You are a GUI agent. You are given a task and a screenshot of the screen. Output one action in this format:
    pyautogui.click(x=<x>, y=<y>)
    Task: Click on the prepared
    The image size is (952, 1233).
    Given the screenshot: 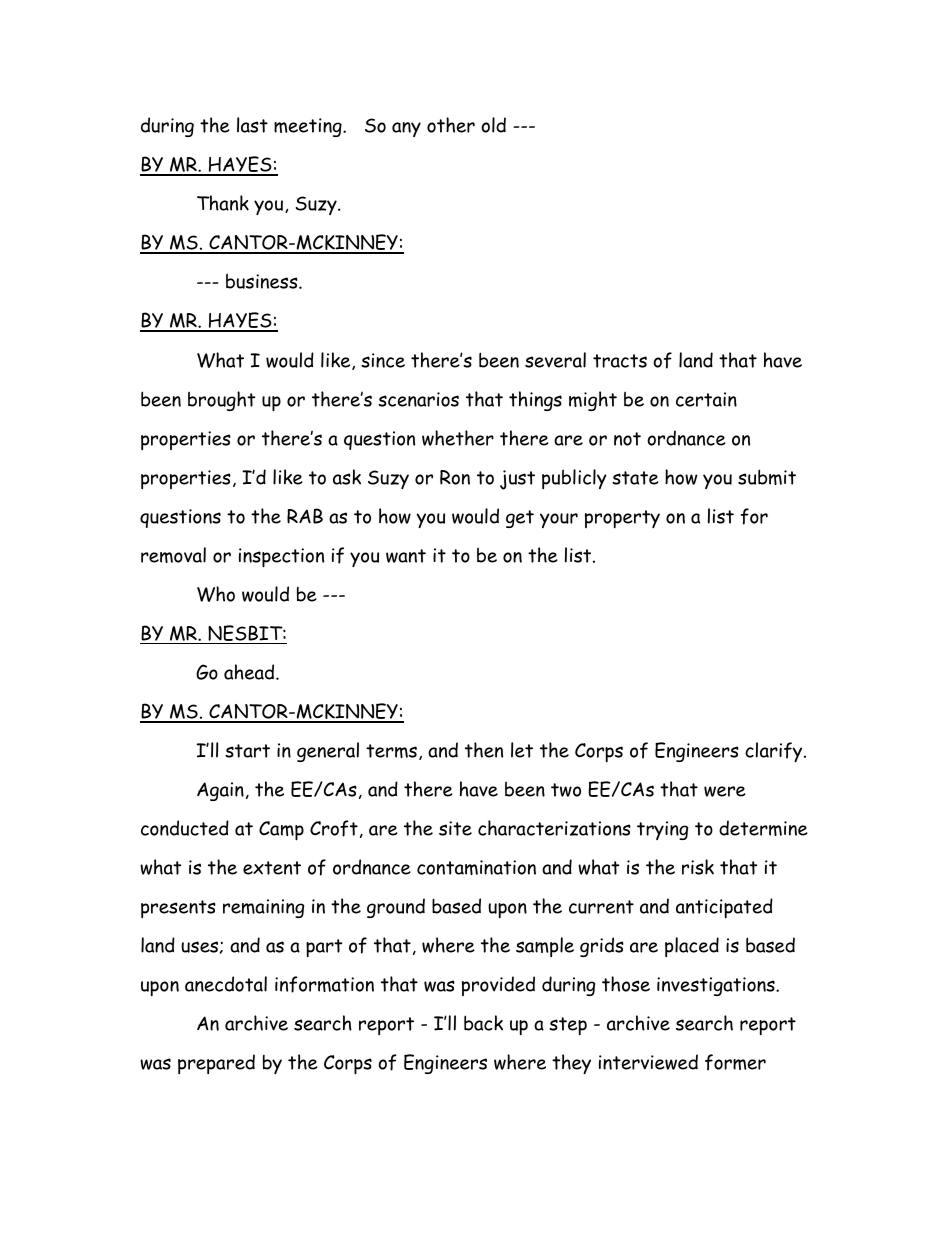 What is the action you would take?
    pyautogui.click(x=216, y=1064)
